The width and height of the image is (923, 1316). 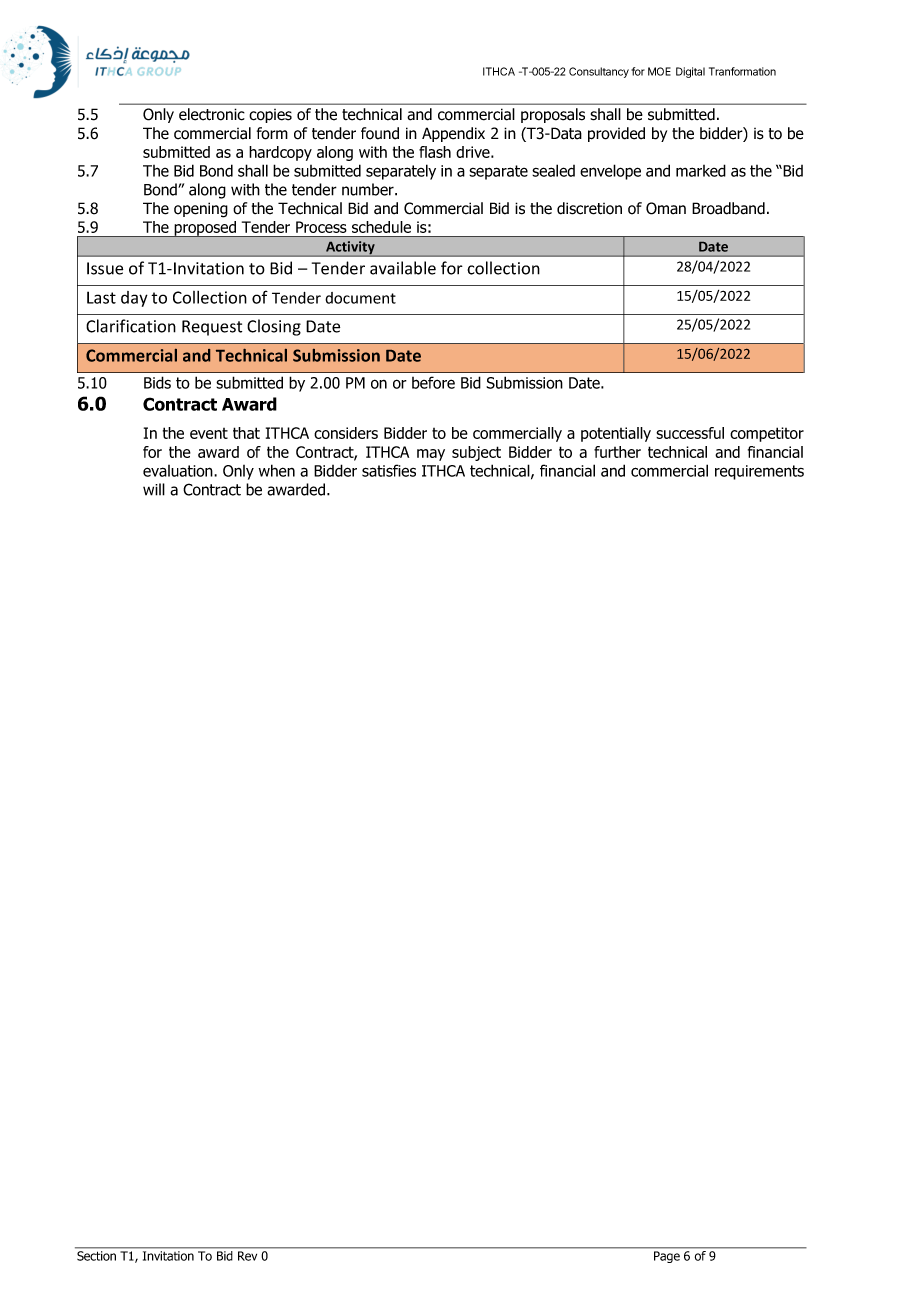 I want to click on satisfies, so click(x=389, y=470).
